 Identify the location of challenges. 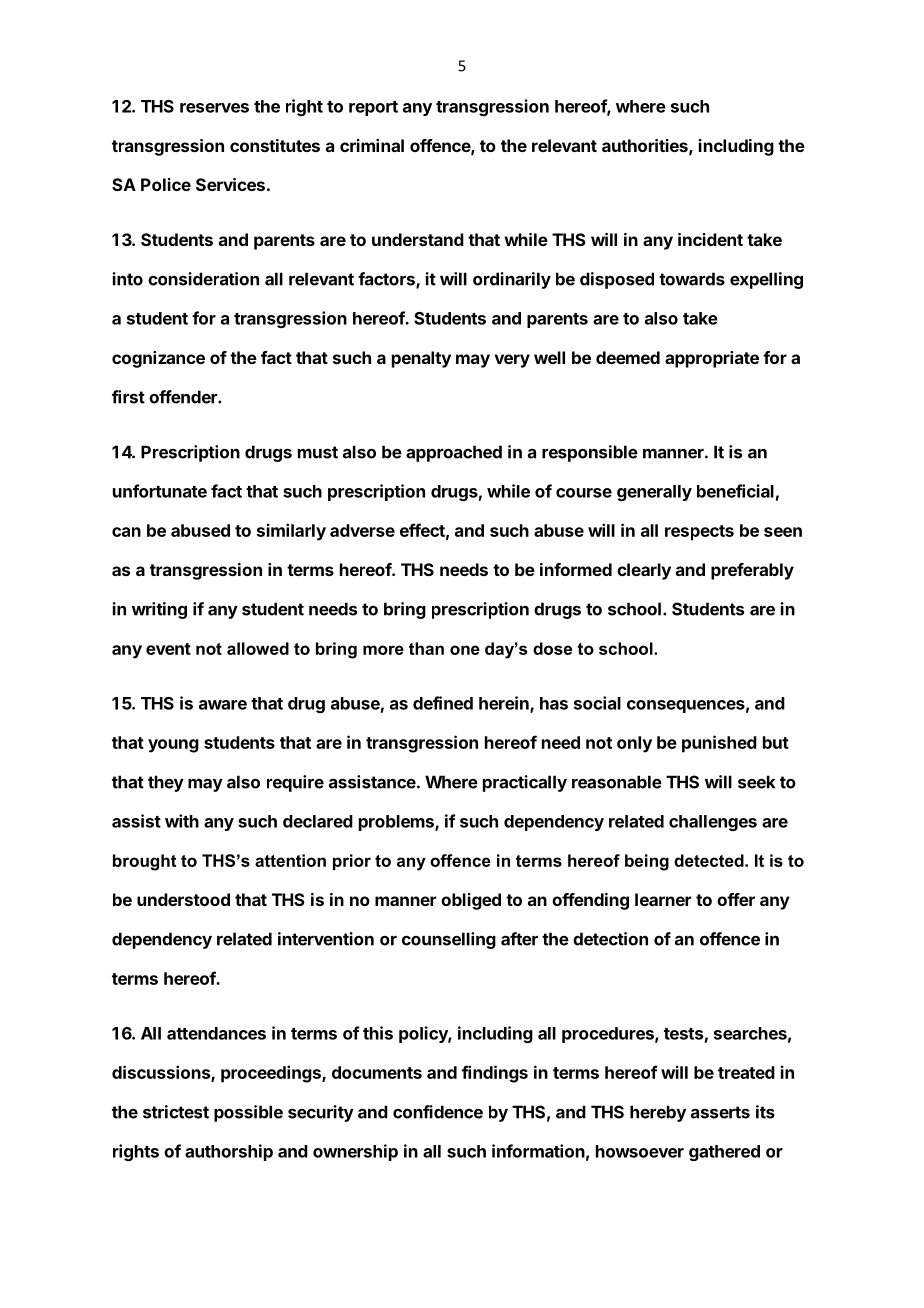
(713, 823).
